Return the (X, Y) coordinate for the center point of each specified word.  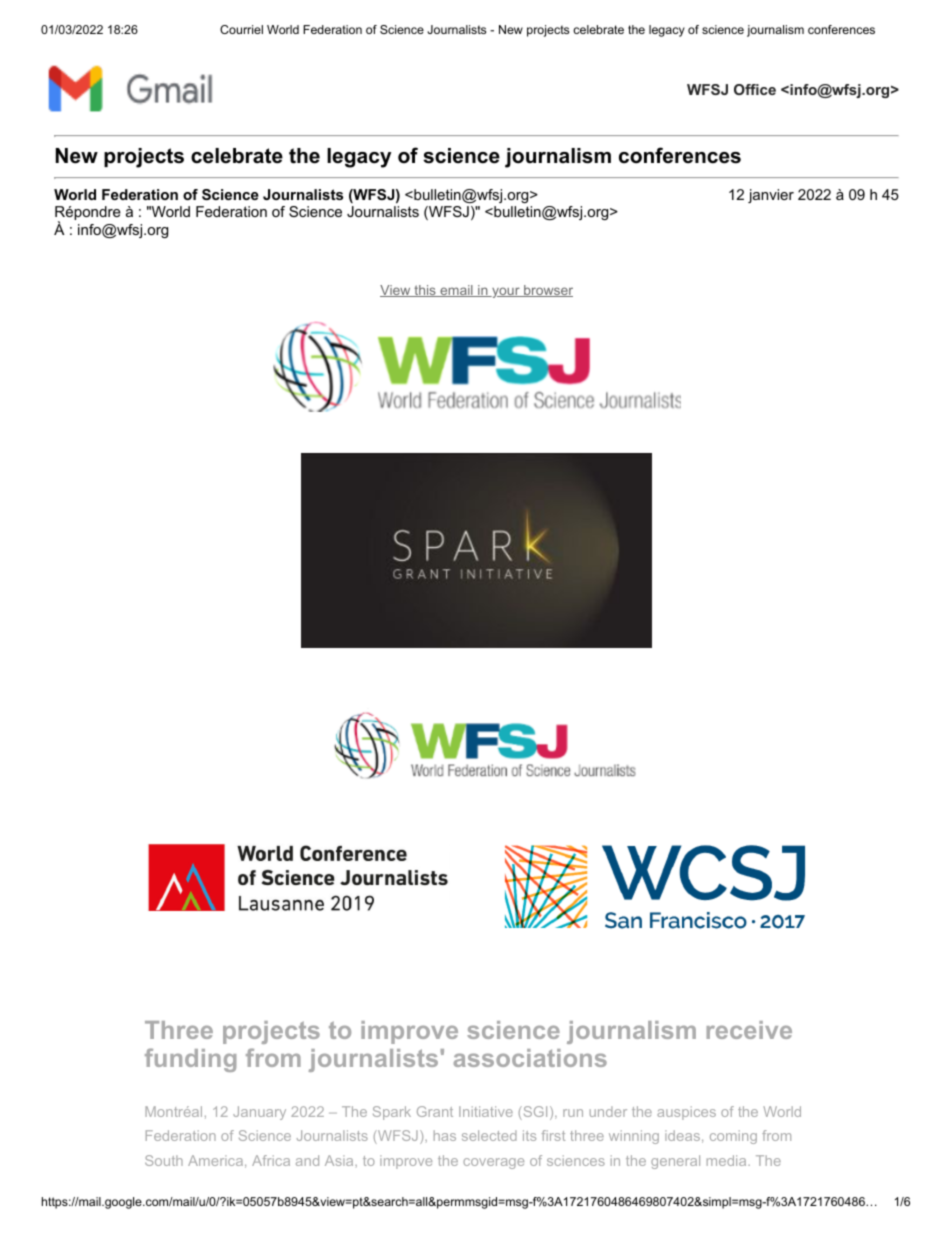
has (445, 1135)
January (259, 1113)
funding (190, 1060)
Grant (435, 1111)
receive (749, 1030)
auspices (686, 1113)
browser (547, 291)
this (425, 291)
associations (530, 1058)
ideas (682, 1135)
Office (755, 89)
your (506, 292)
